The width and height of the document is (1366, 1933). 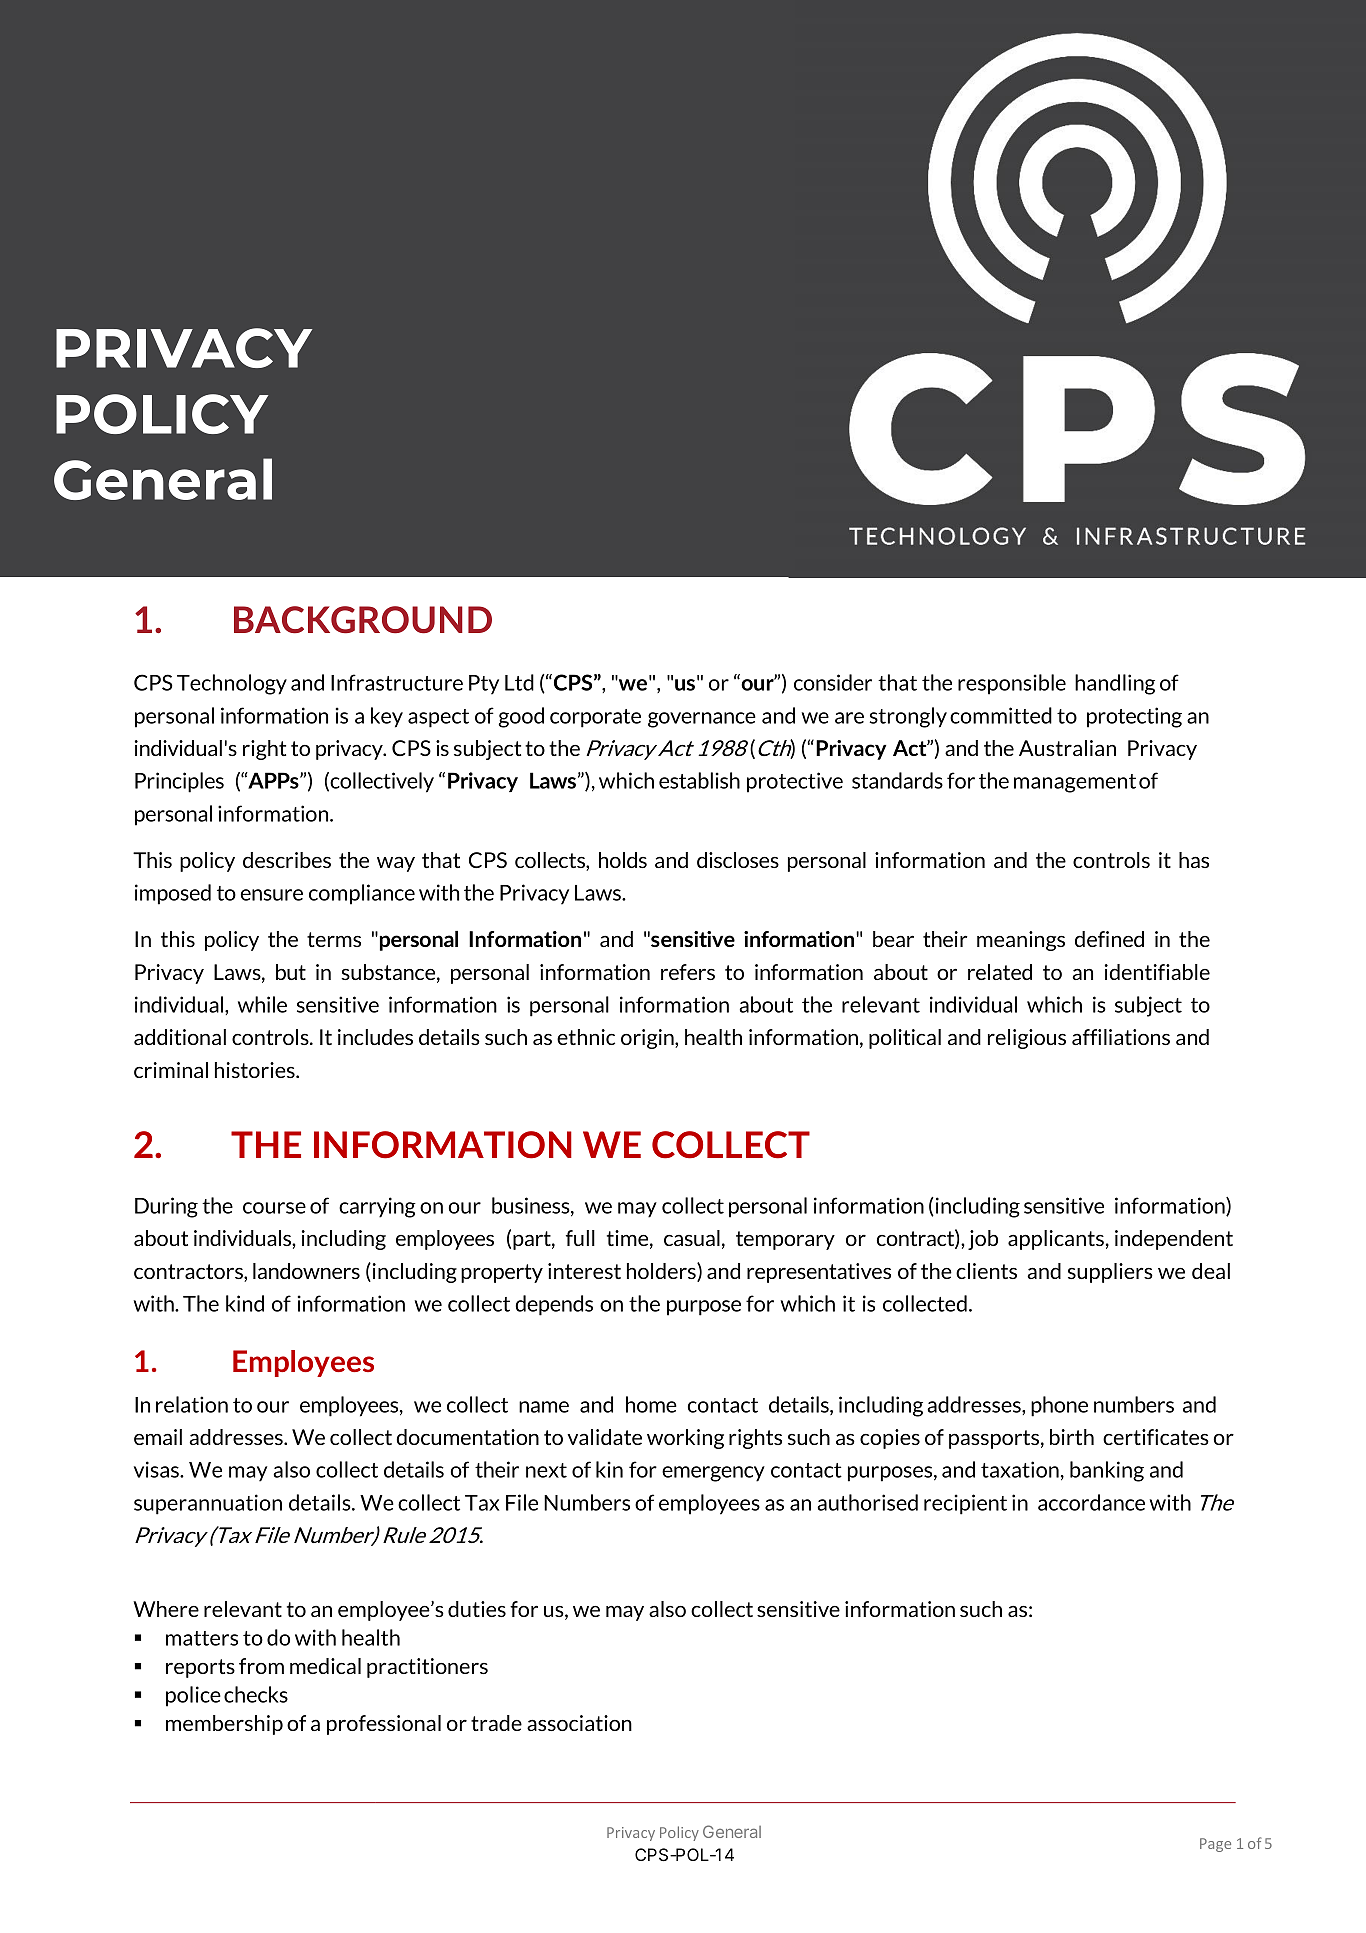 What do you see at coordinates (232, 684) in the document?
I see `Technology` at bounding box center [232, 684].
